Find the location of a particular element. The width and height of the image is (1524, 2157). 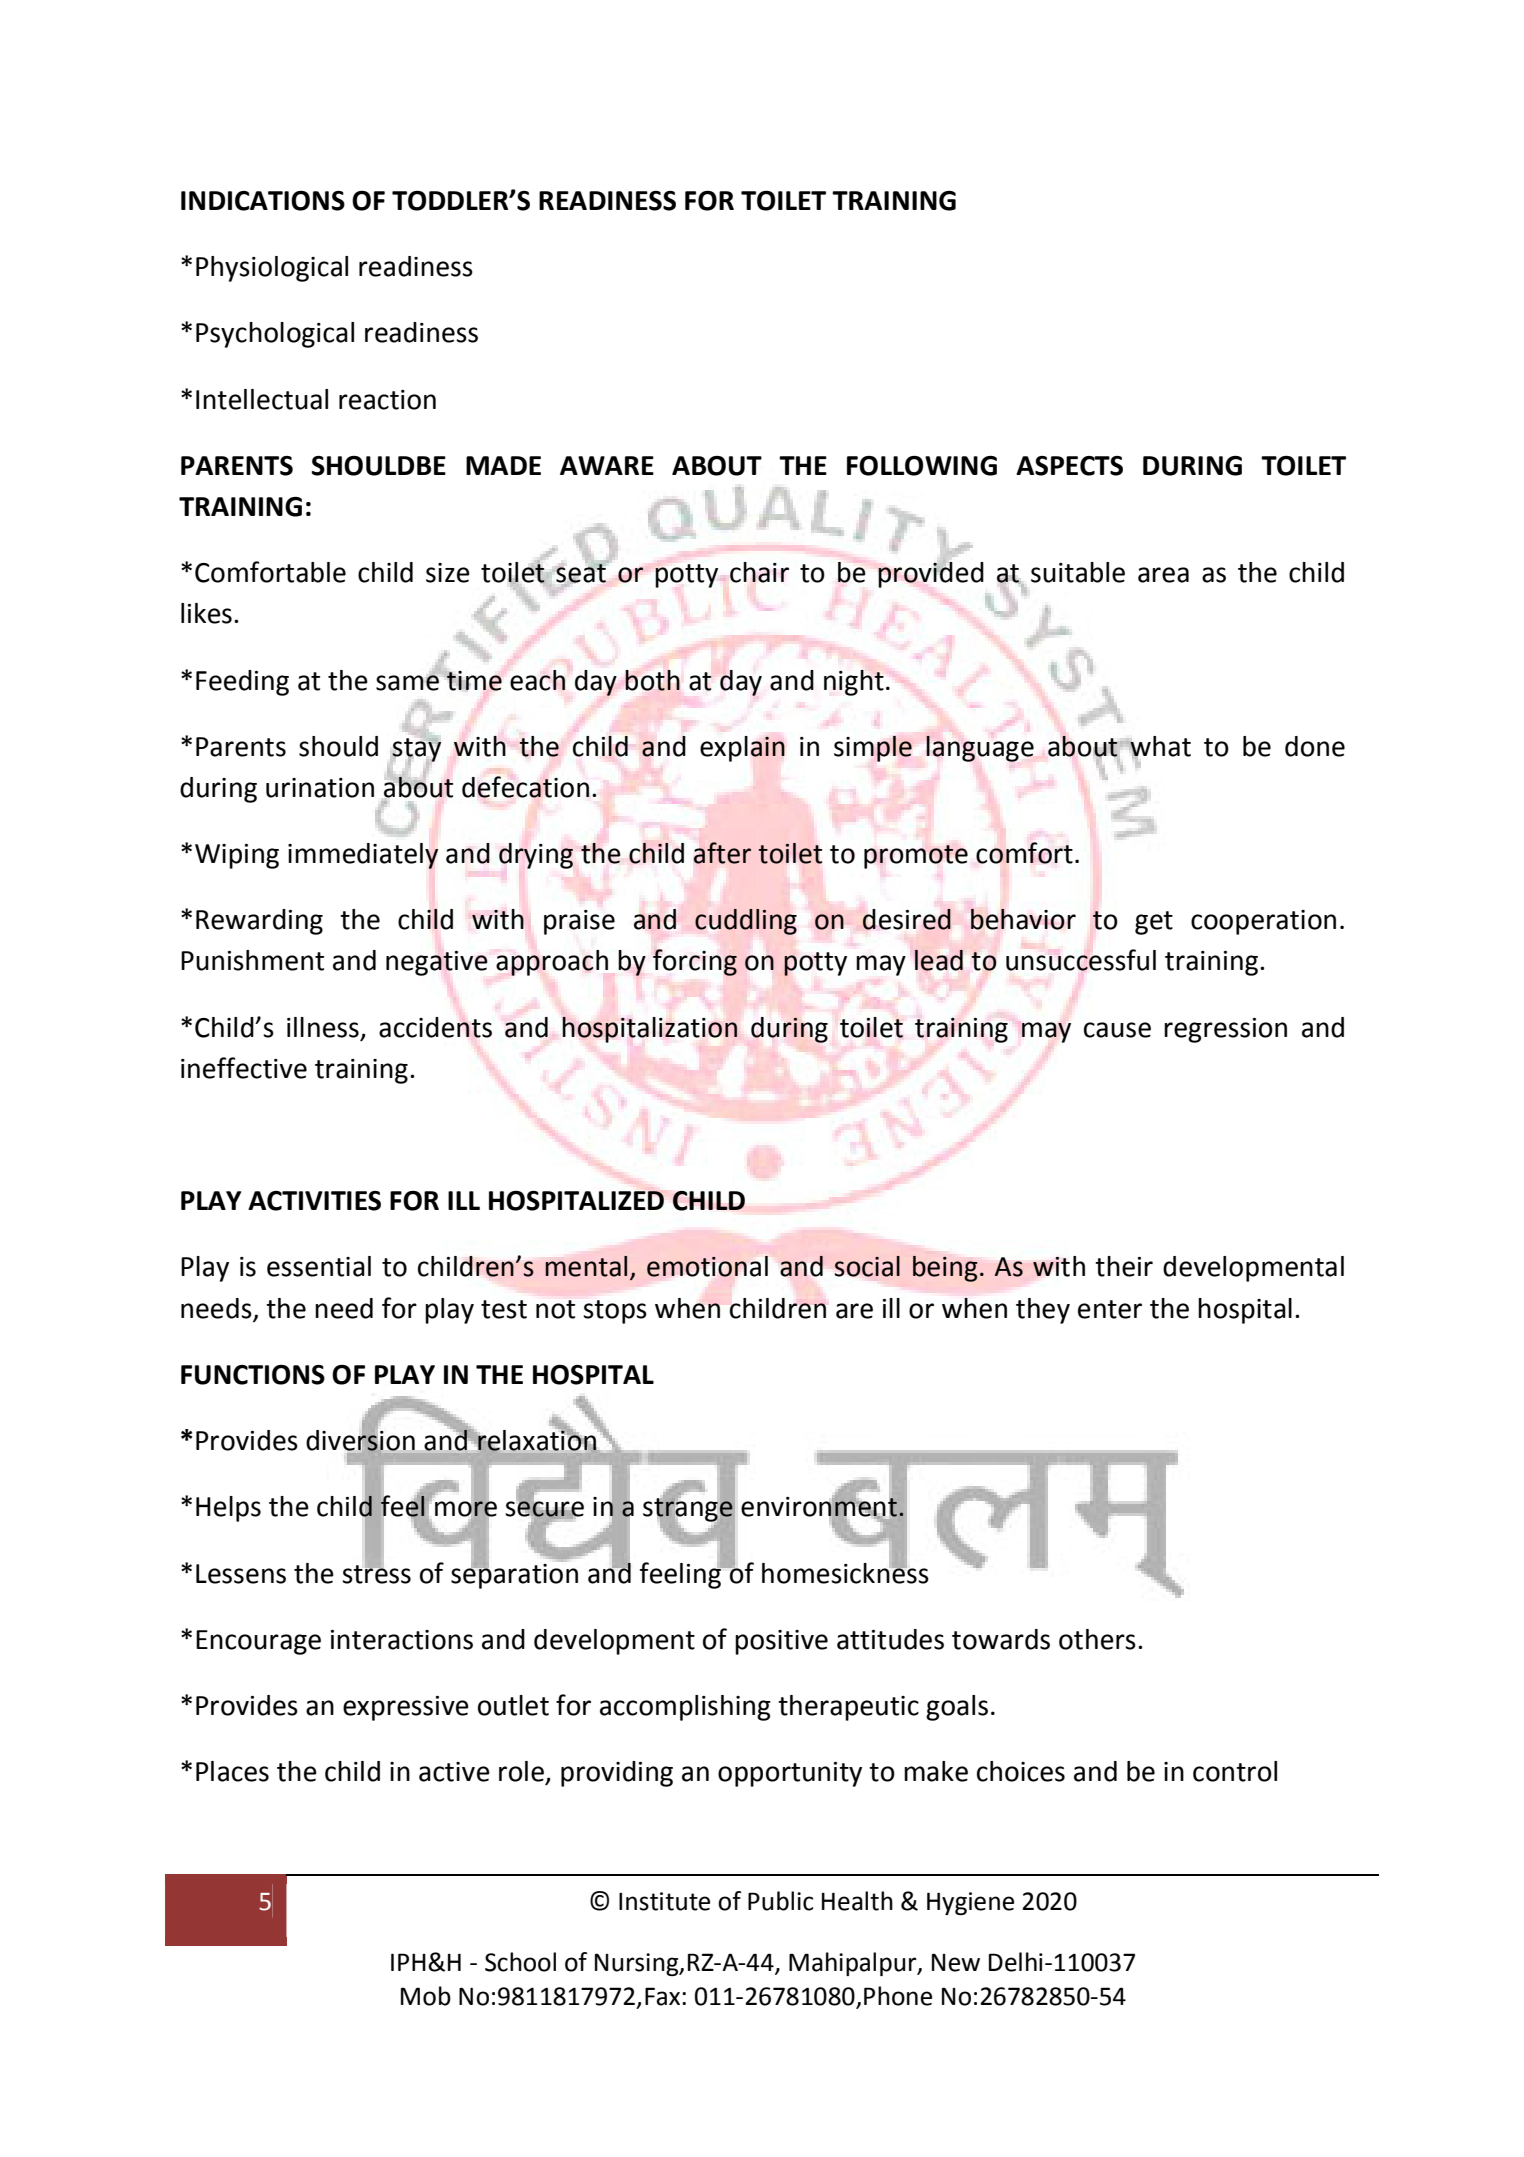

size is located at coordinates (448, 573).
